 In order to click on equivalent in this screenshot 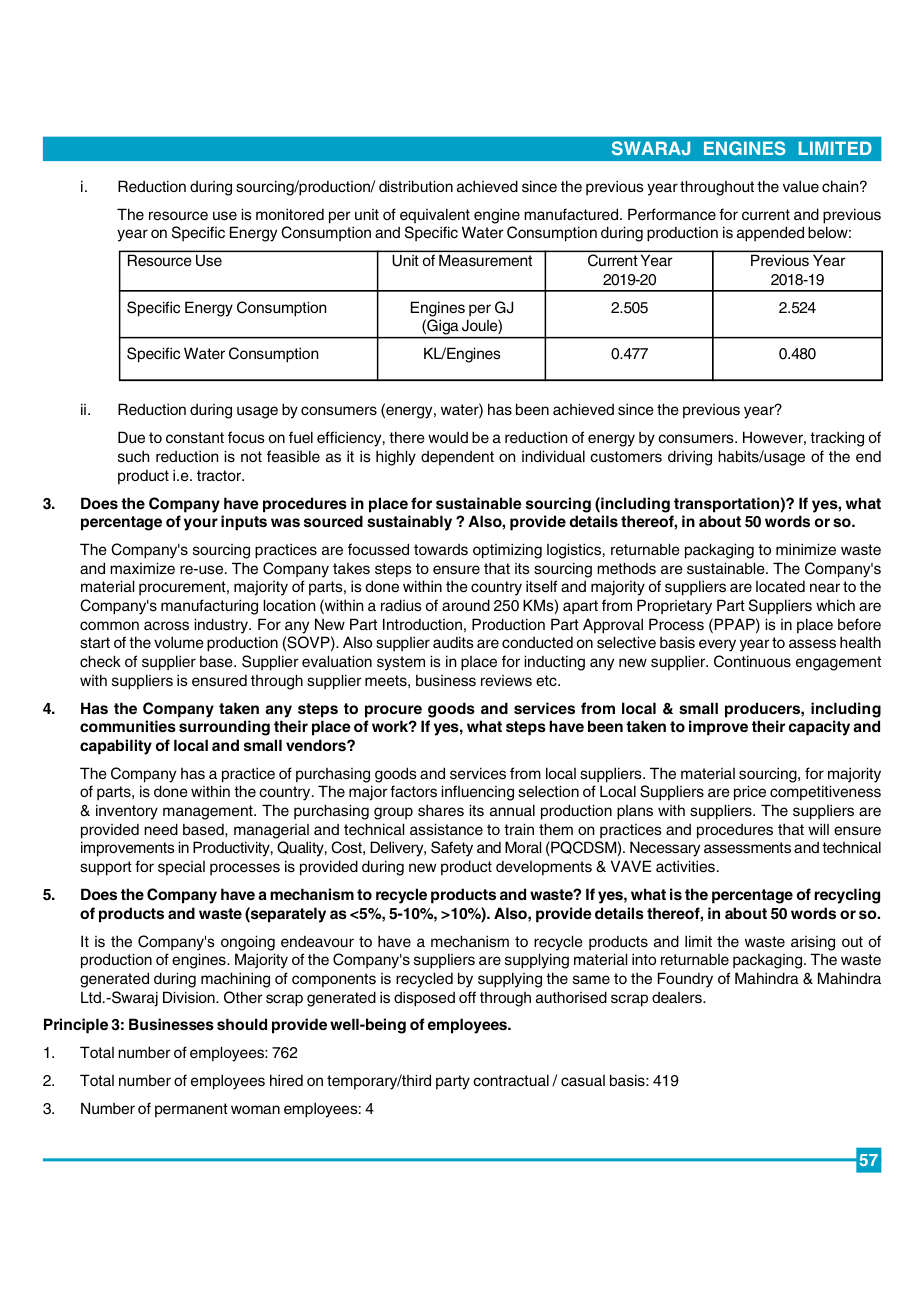, I will do `click(435, 215)`.
